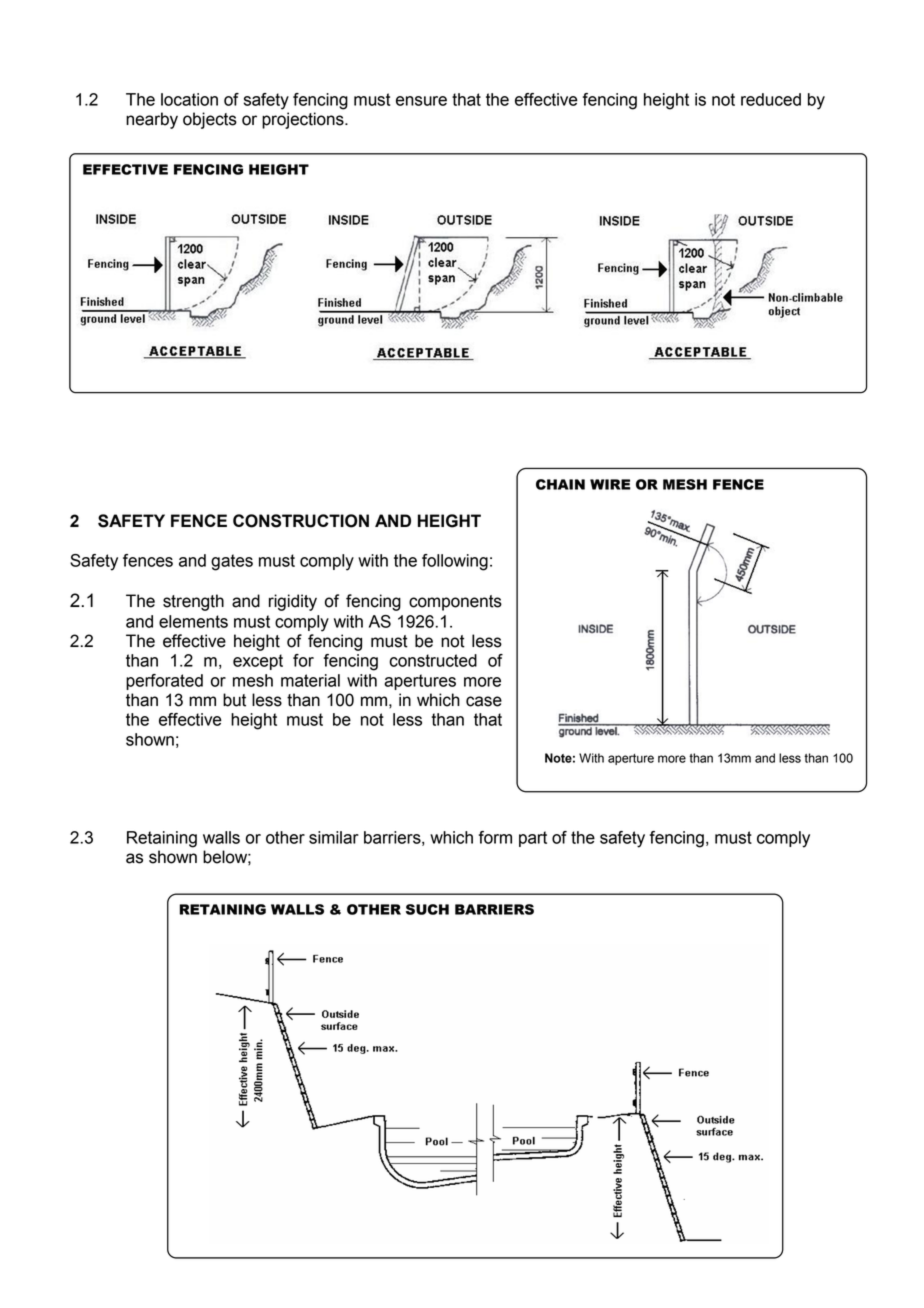 This screenshot has height=1308, width=924. Describe the element at coordinates (560, 484) in the screenshot. I see `CHAIN` at that location.
